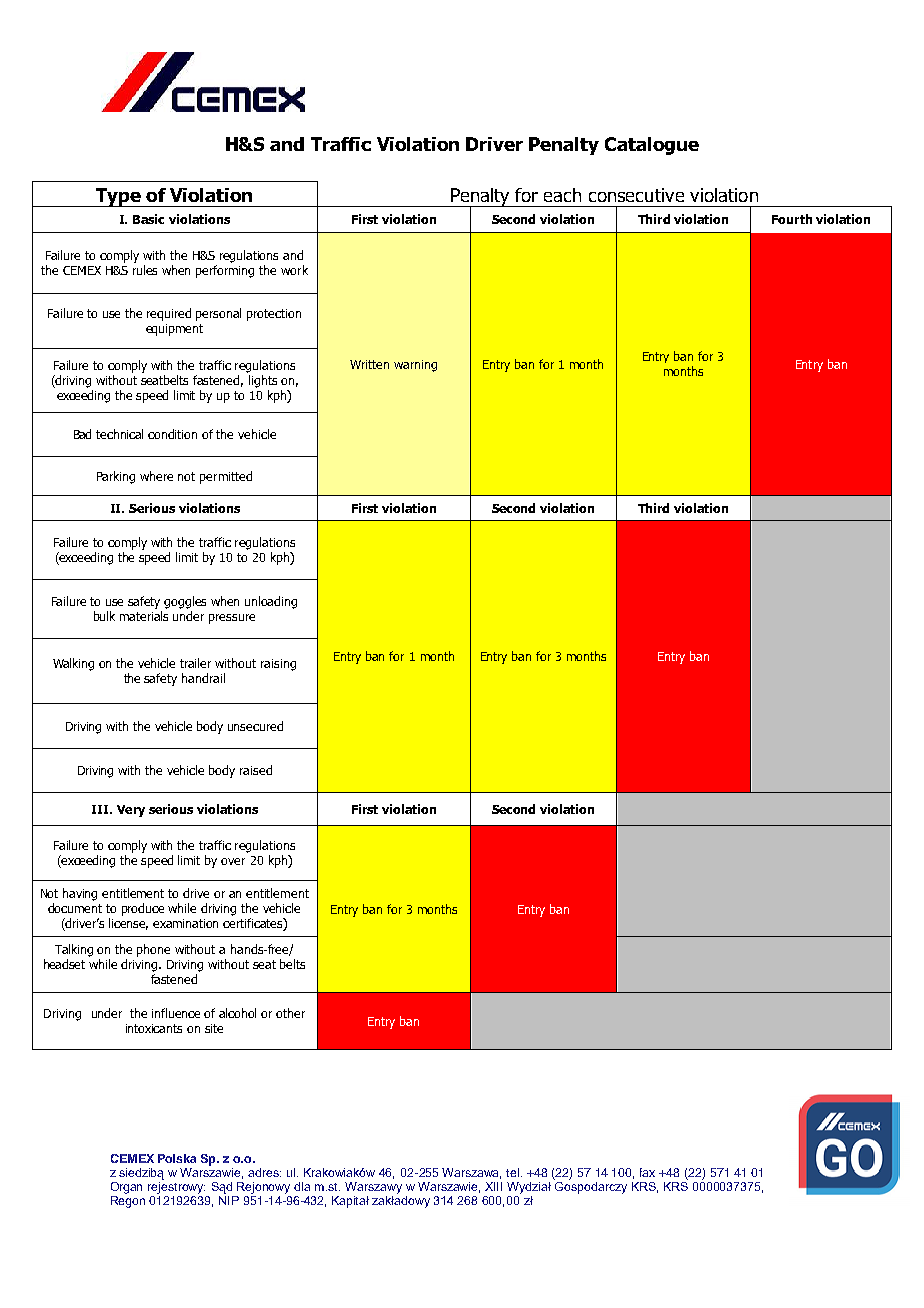  What do you see at coordinates (156, 476) in the screenshot?
I see `where` at bounding box center [156, 476].
